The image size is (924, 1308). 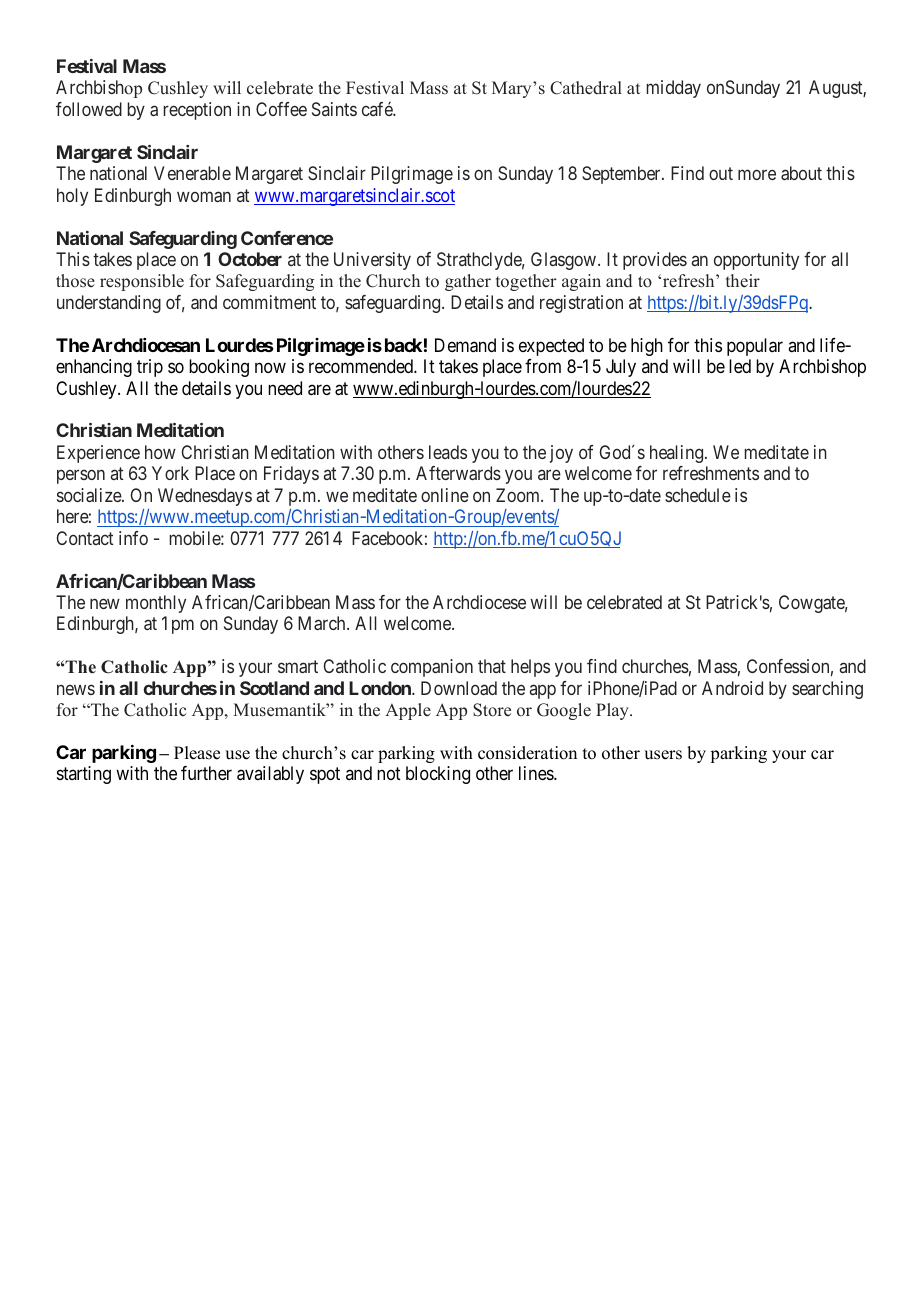 What do you see at coordinates (678, 454) in the screenshot?
I see `healing` at bounding box center [678, 454].
